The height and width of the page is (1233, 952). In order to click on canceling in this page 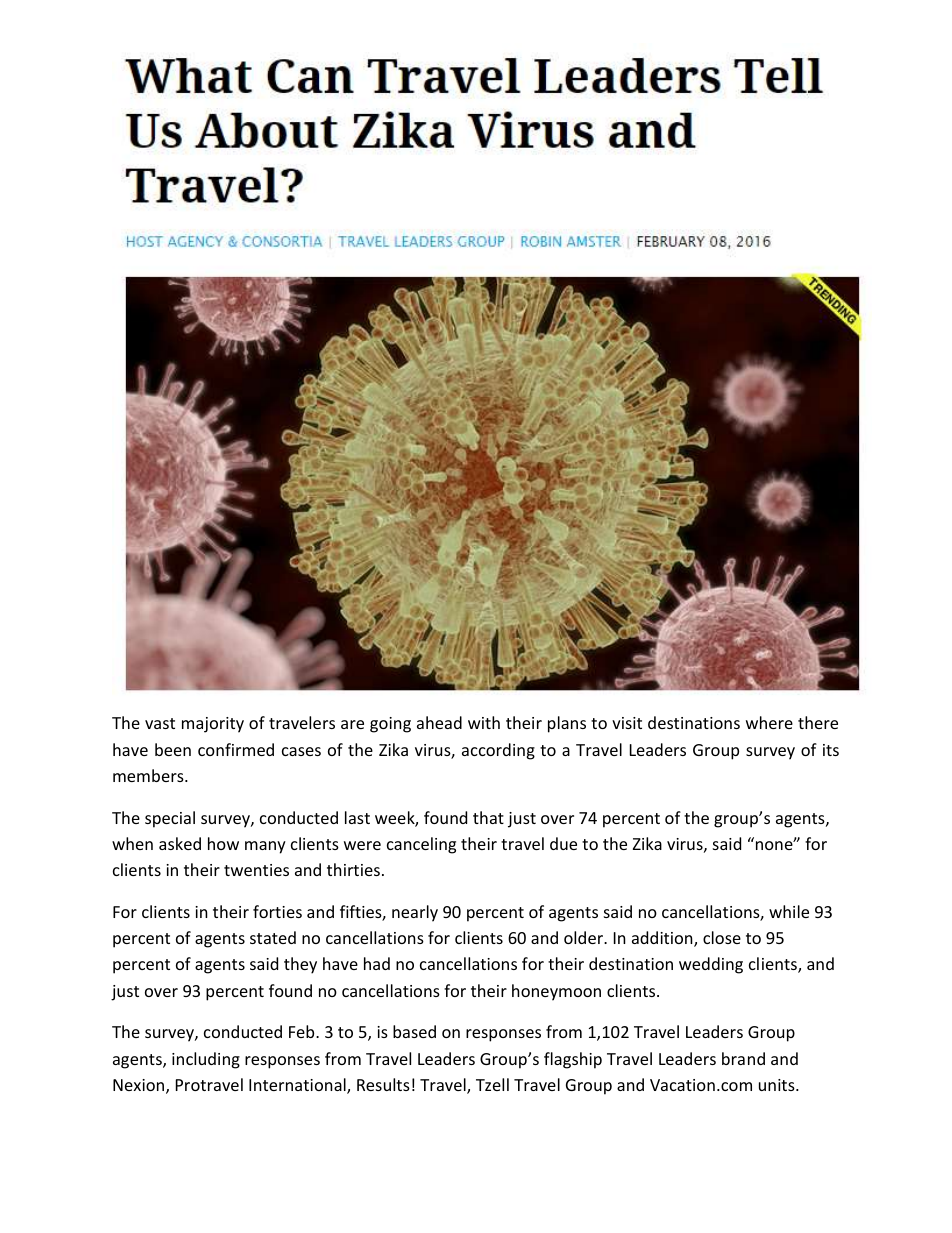, I will do `click(421, 845)`.
